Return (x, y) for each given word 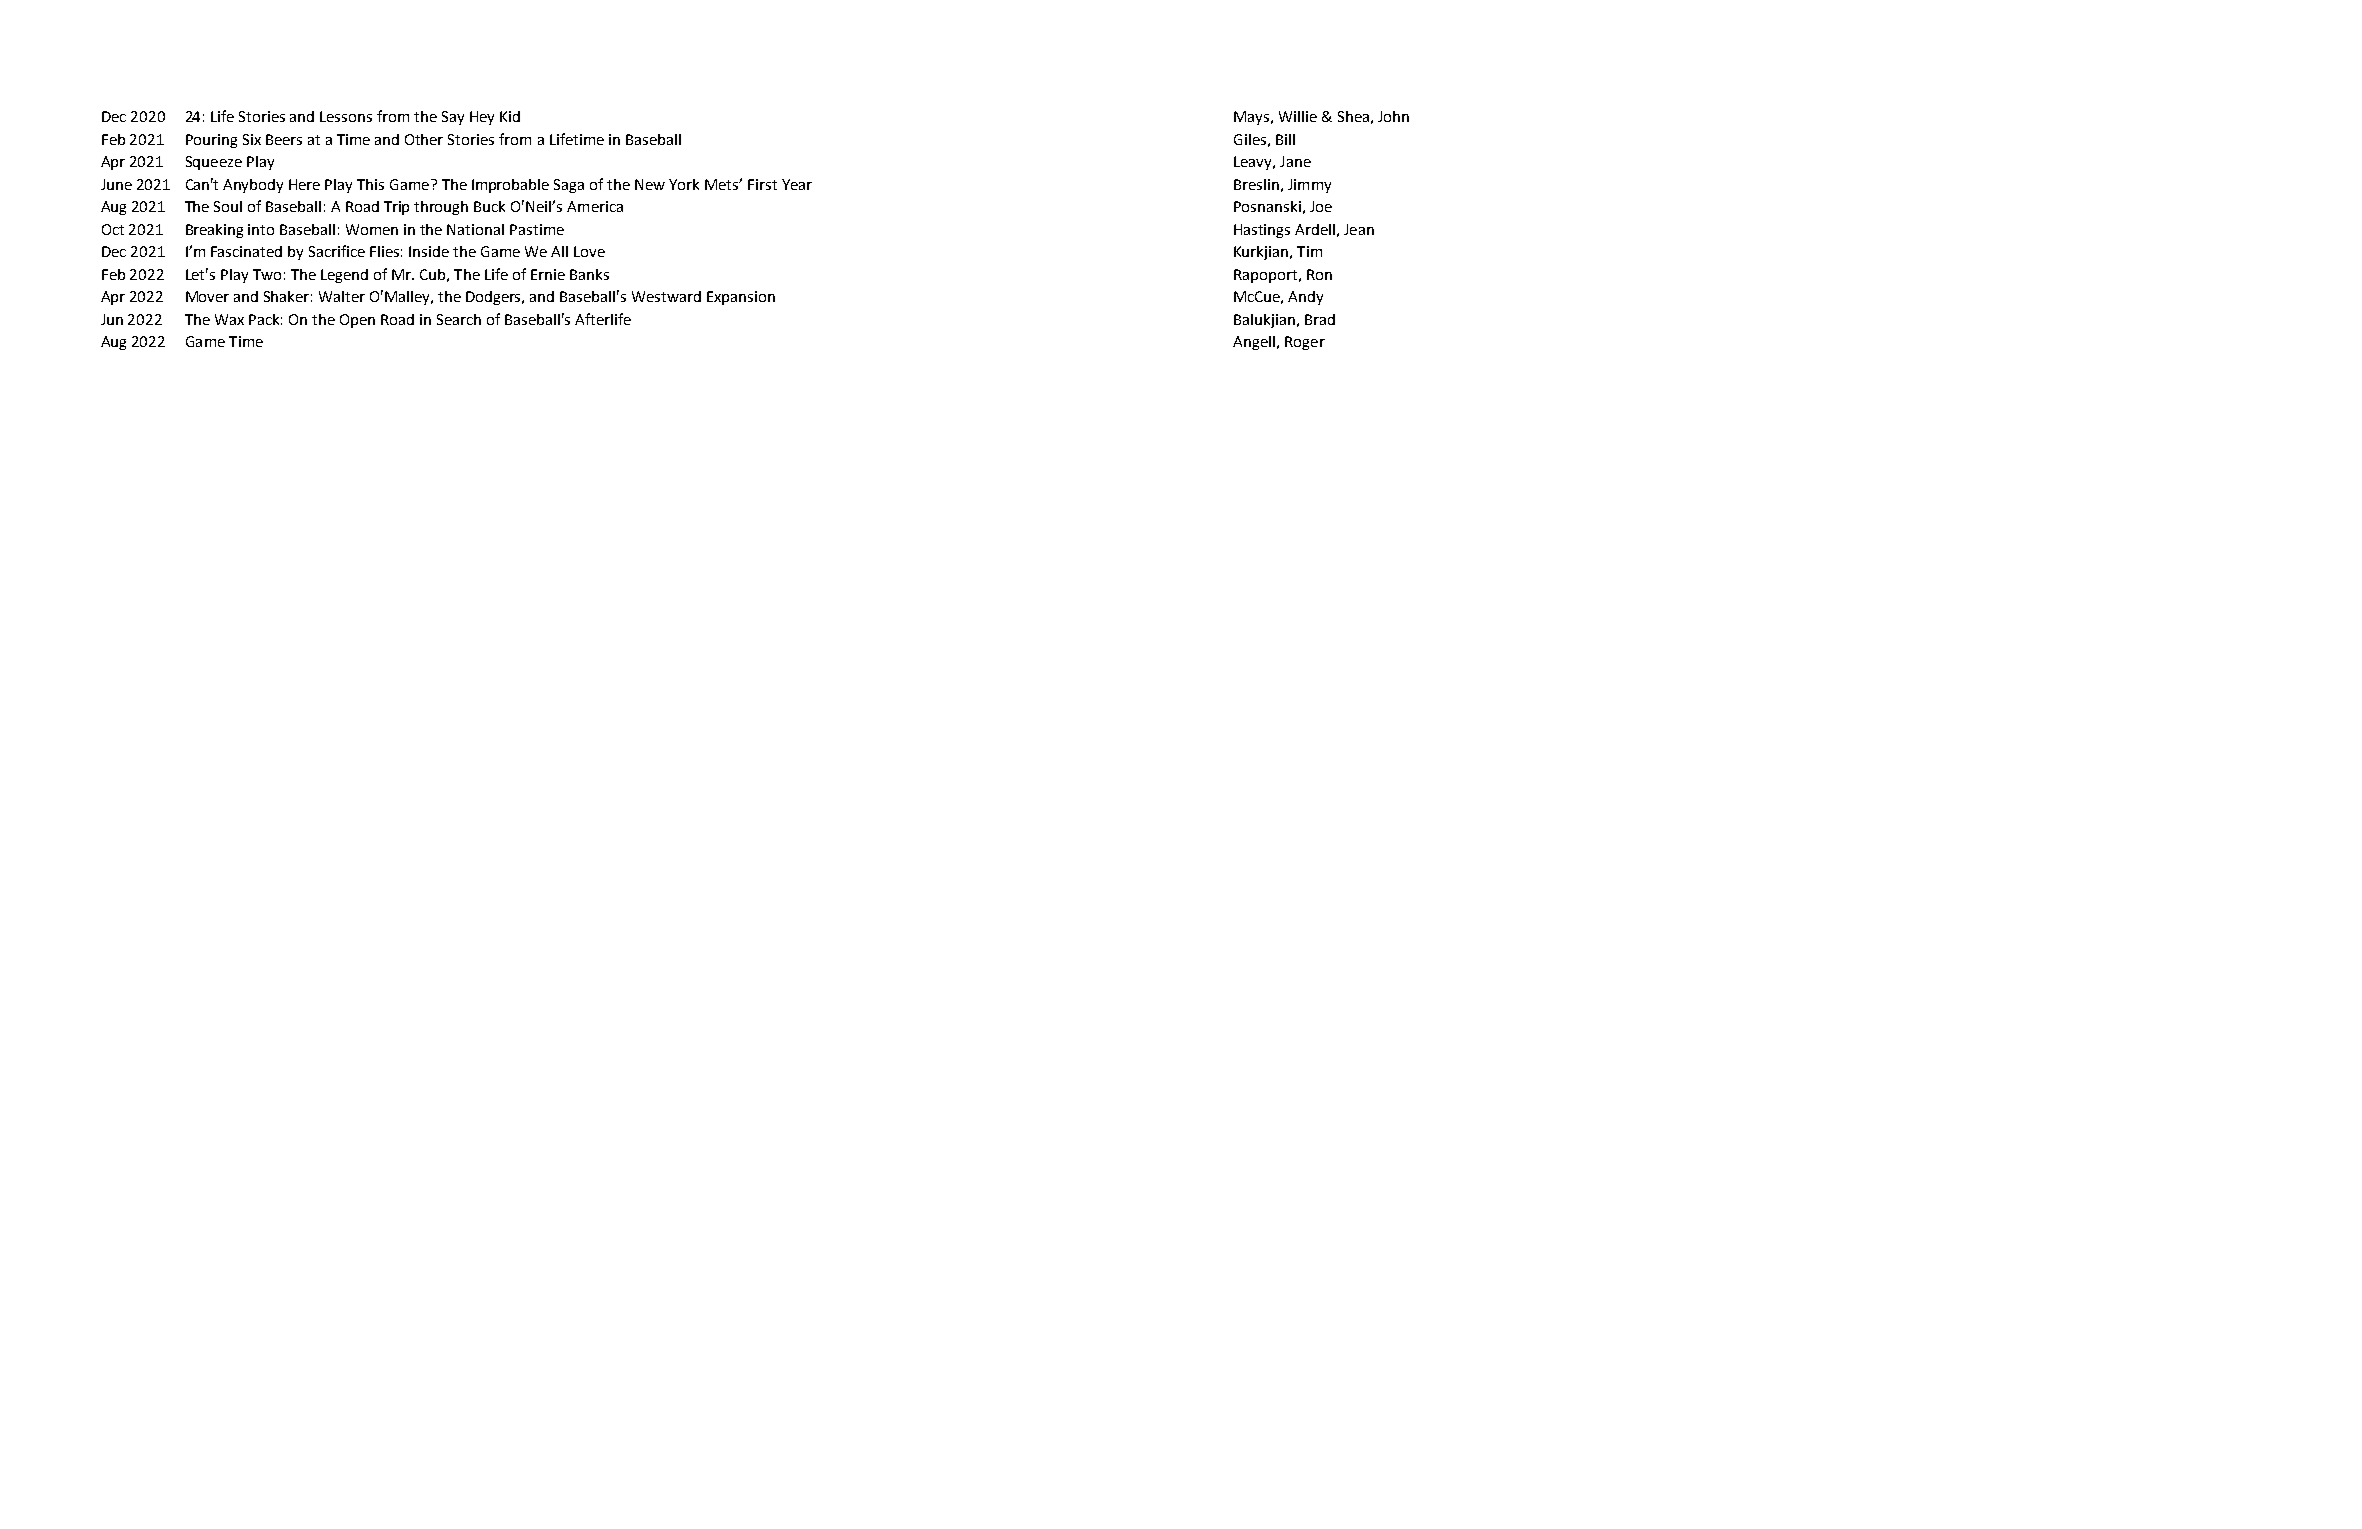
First (762, 184)
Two (267, 274)
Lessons (346, 116)
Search (459, 319)
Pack (265, 319)
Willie (1298, 116)
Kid (510, 116)
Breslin (1256, 184)
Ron (1319, 274)
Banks (589, 274)
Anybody (253, 186)
